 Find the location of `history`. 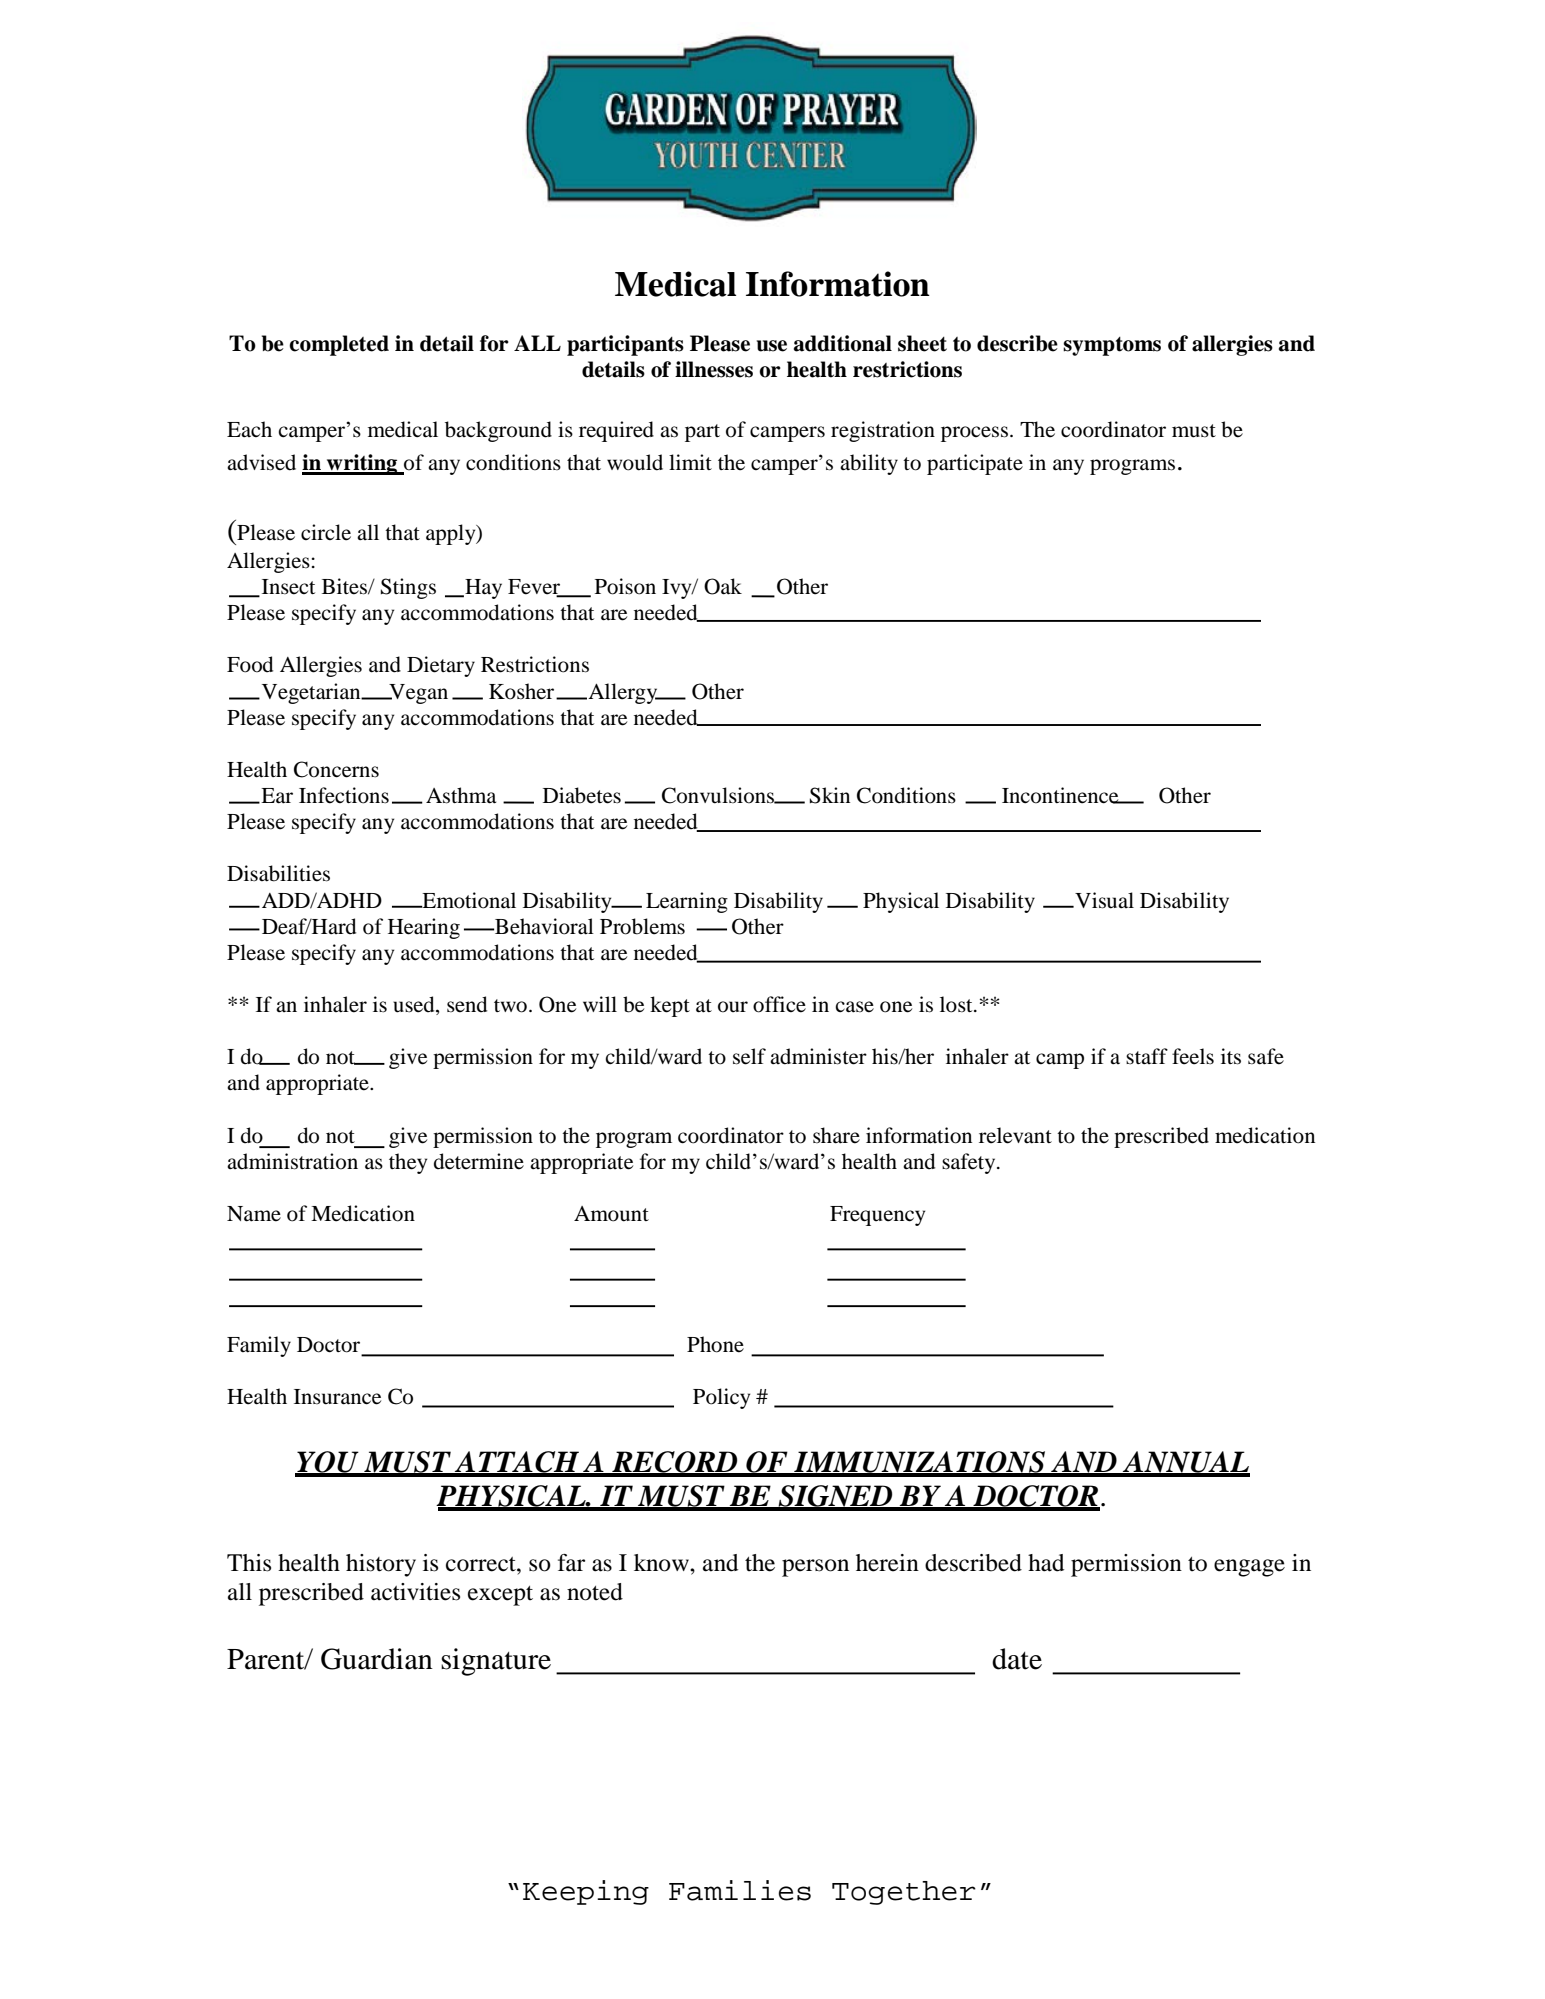

history is located at coordinates (381, 1565).
